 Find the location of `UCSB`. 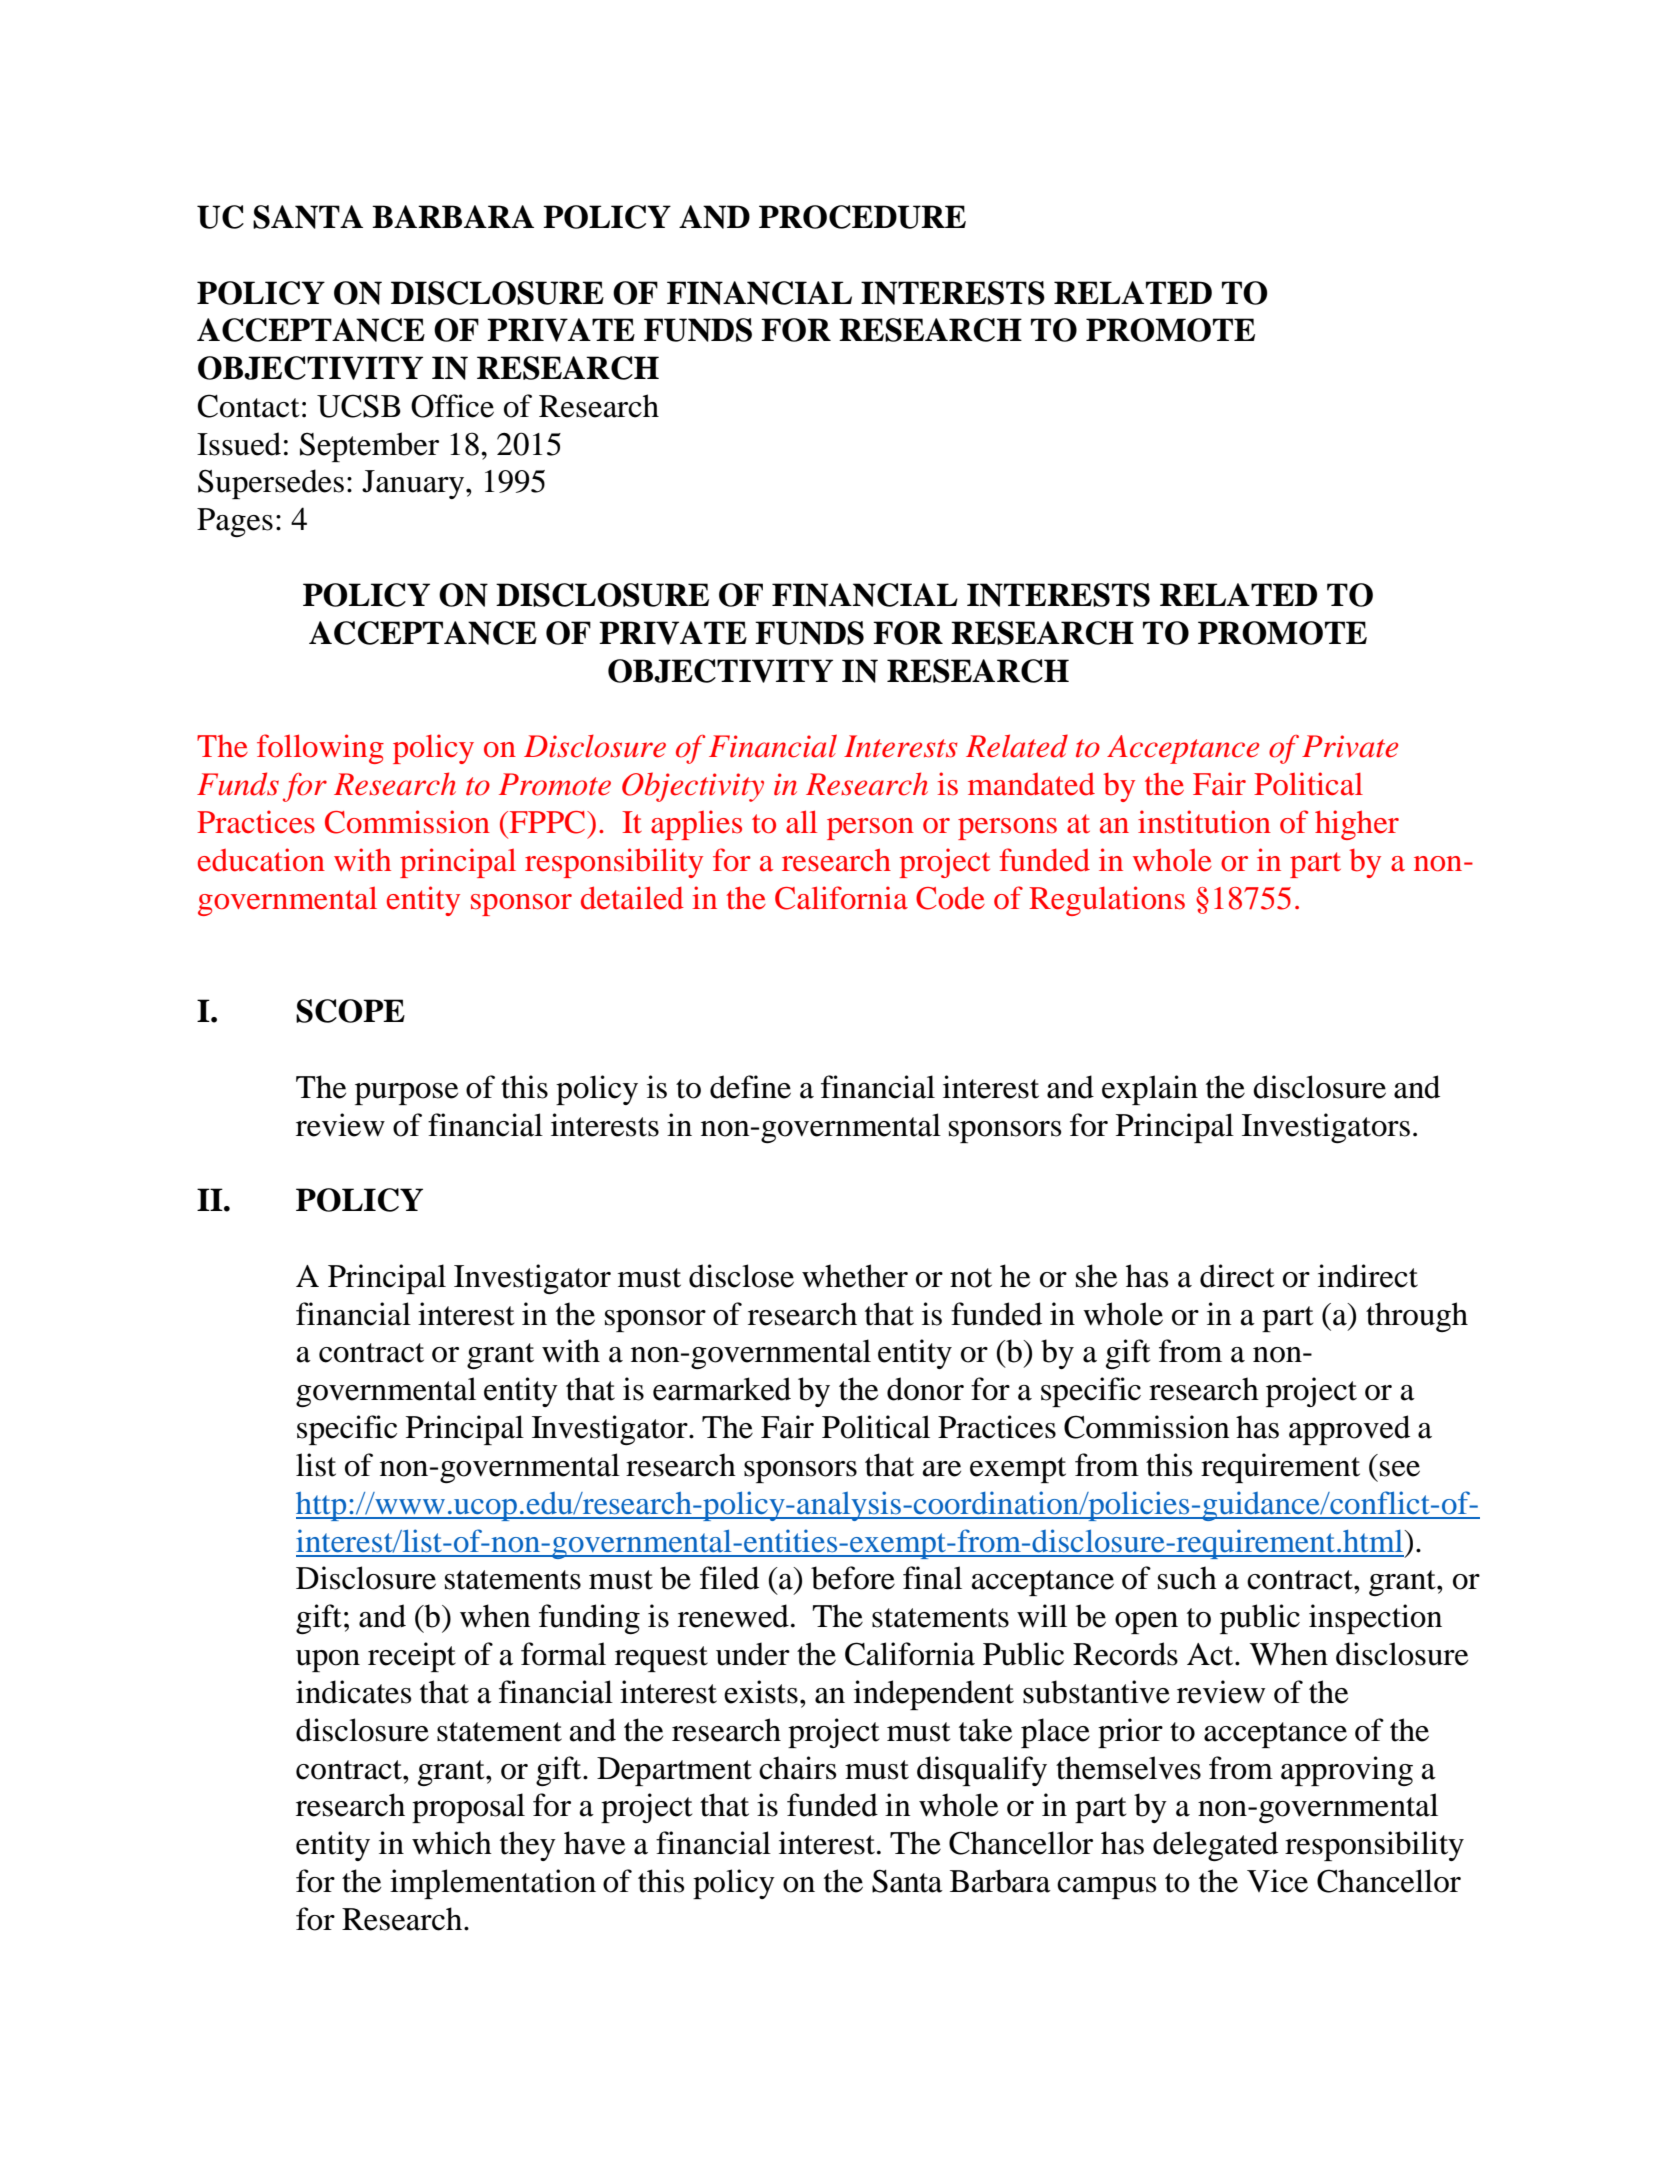

UCSB is located at coordinates (359, 406).
